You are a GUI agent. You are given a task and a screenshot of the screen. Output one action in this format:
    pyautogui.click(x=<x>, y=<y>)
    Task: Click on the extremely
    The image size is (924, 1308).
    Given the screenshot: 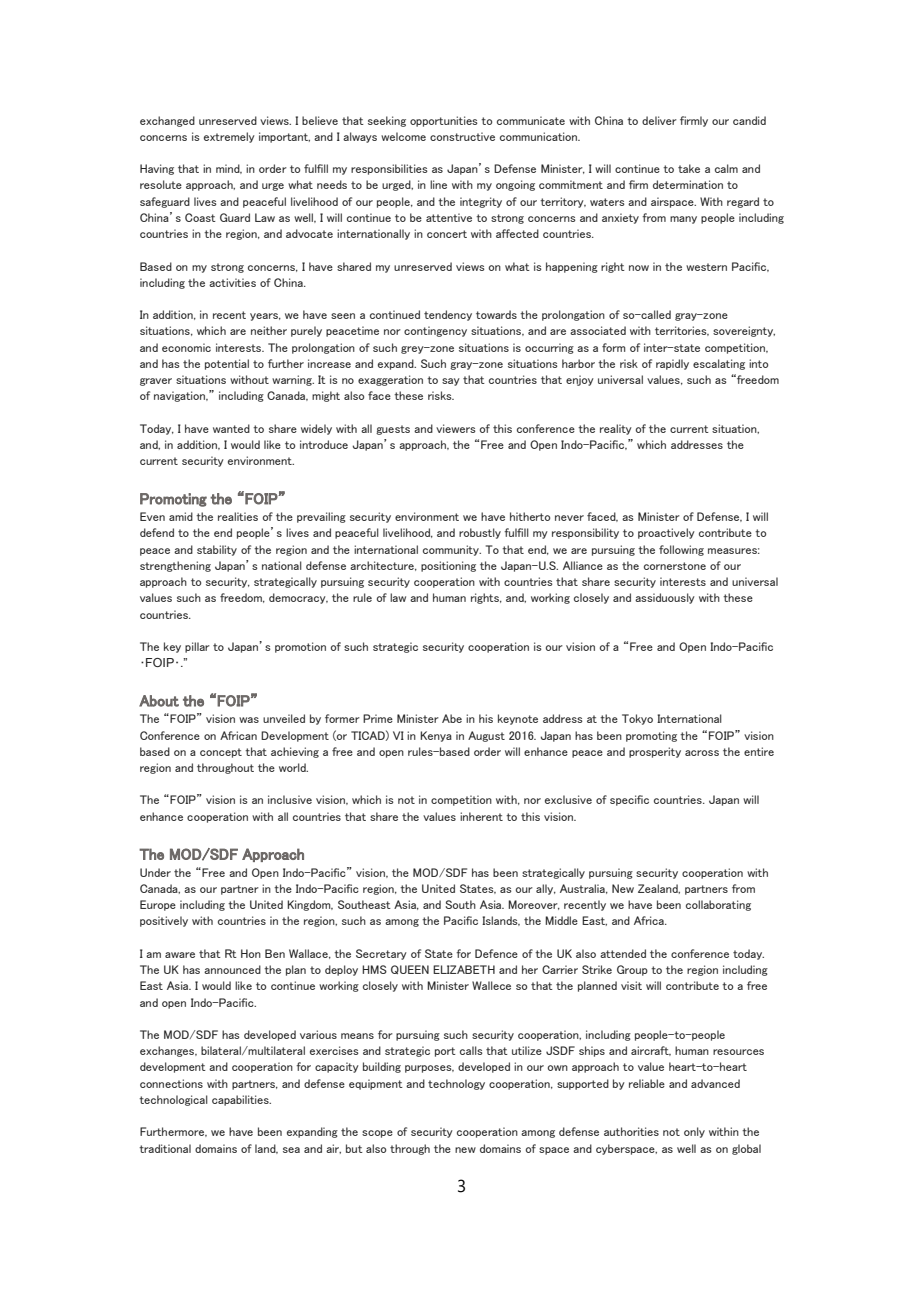 What is the action you would take?
    pyautogui.click(x=229, y=137)
